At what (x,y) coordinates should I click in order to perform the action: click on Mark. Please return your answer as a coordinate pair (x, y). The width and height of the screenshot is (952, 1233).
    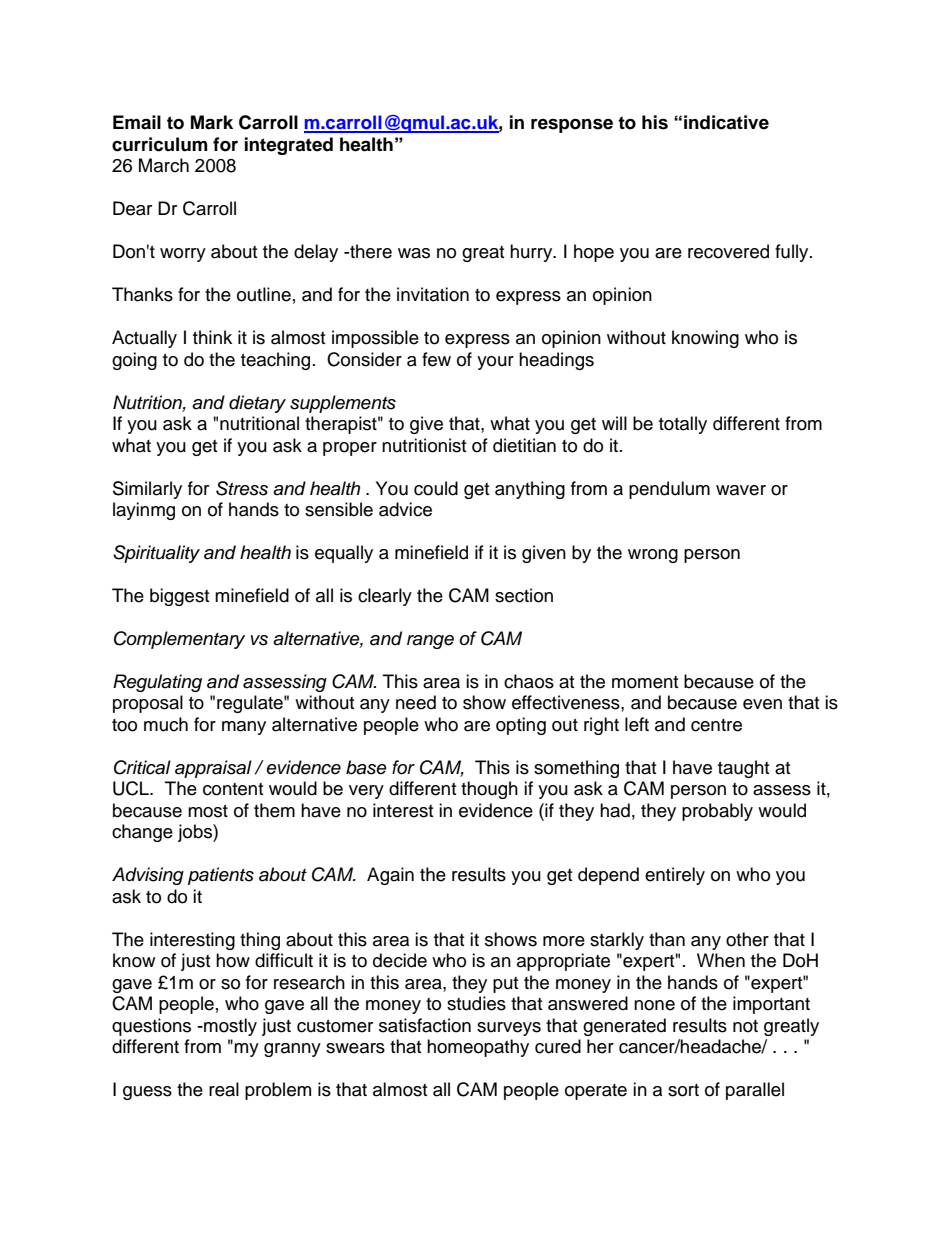
    Looking at the image, I should click on (212, 122).
